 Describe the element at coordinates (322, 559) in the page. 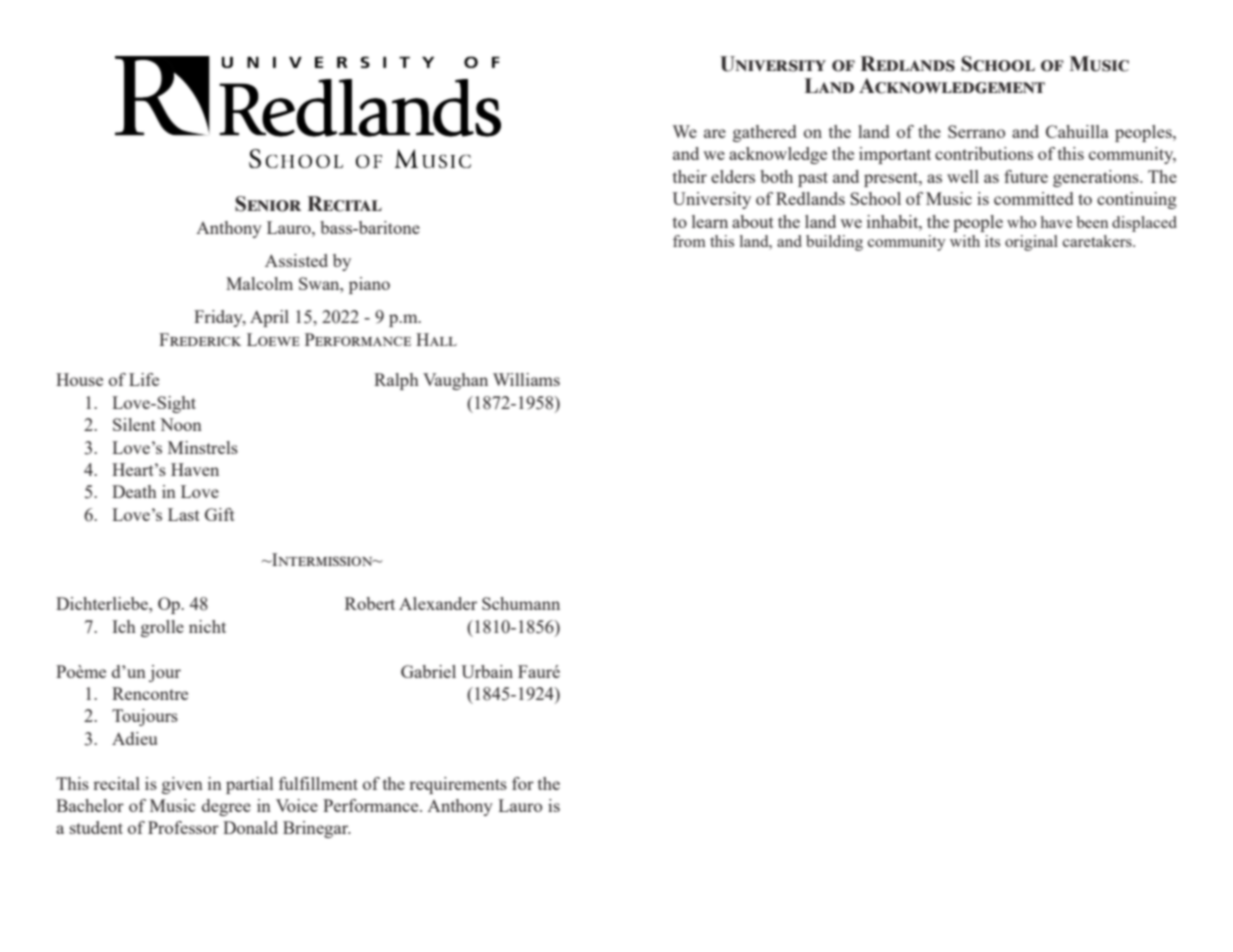

I see `Intermission` at that location.
